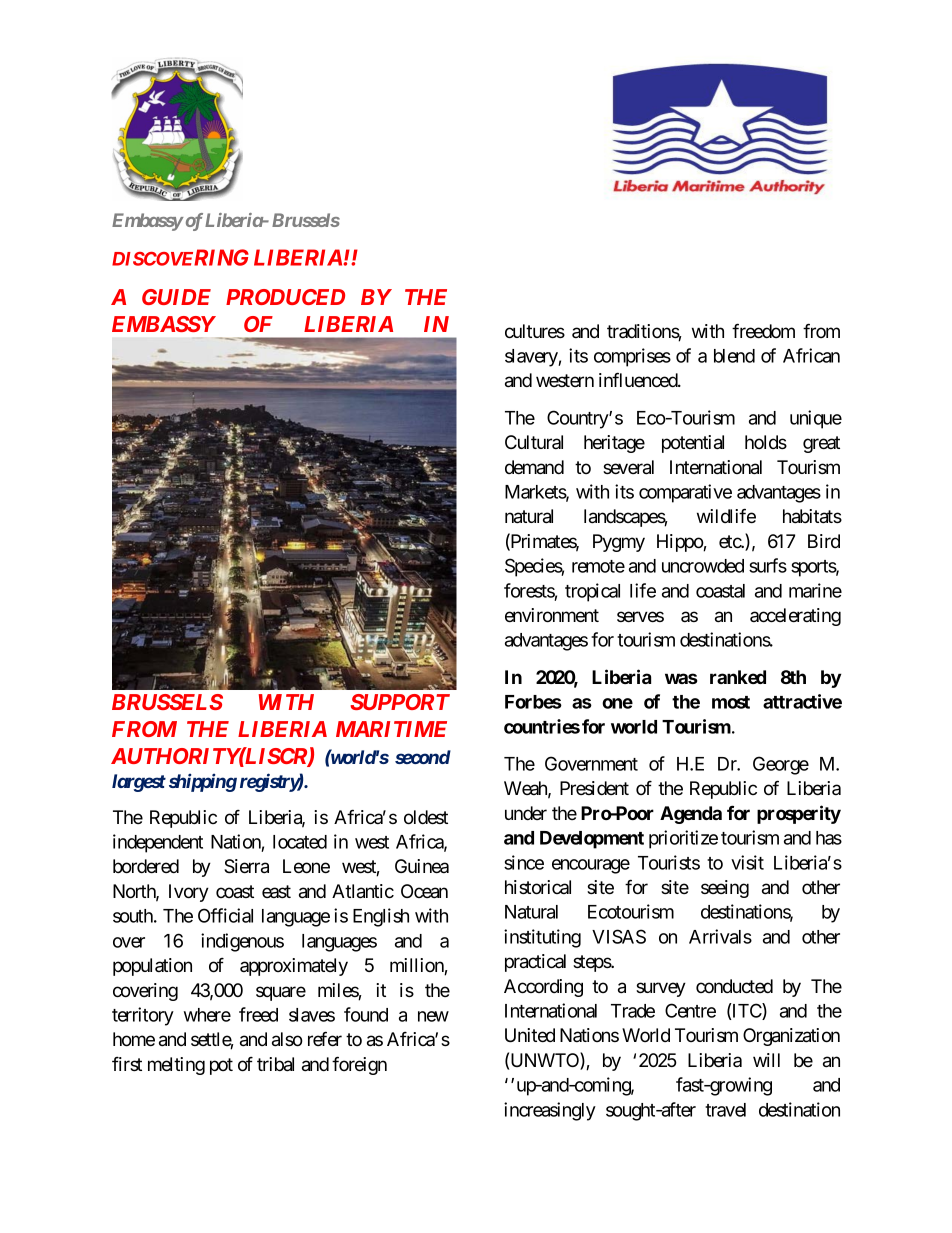 The image size is (952, 1233). Describe the element at coordinates (552, 615) in the screenshot. I see `environment` at that location.
